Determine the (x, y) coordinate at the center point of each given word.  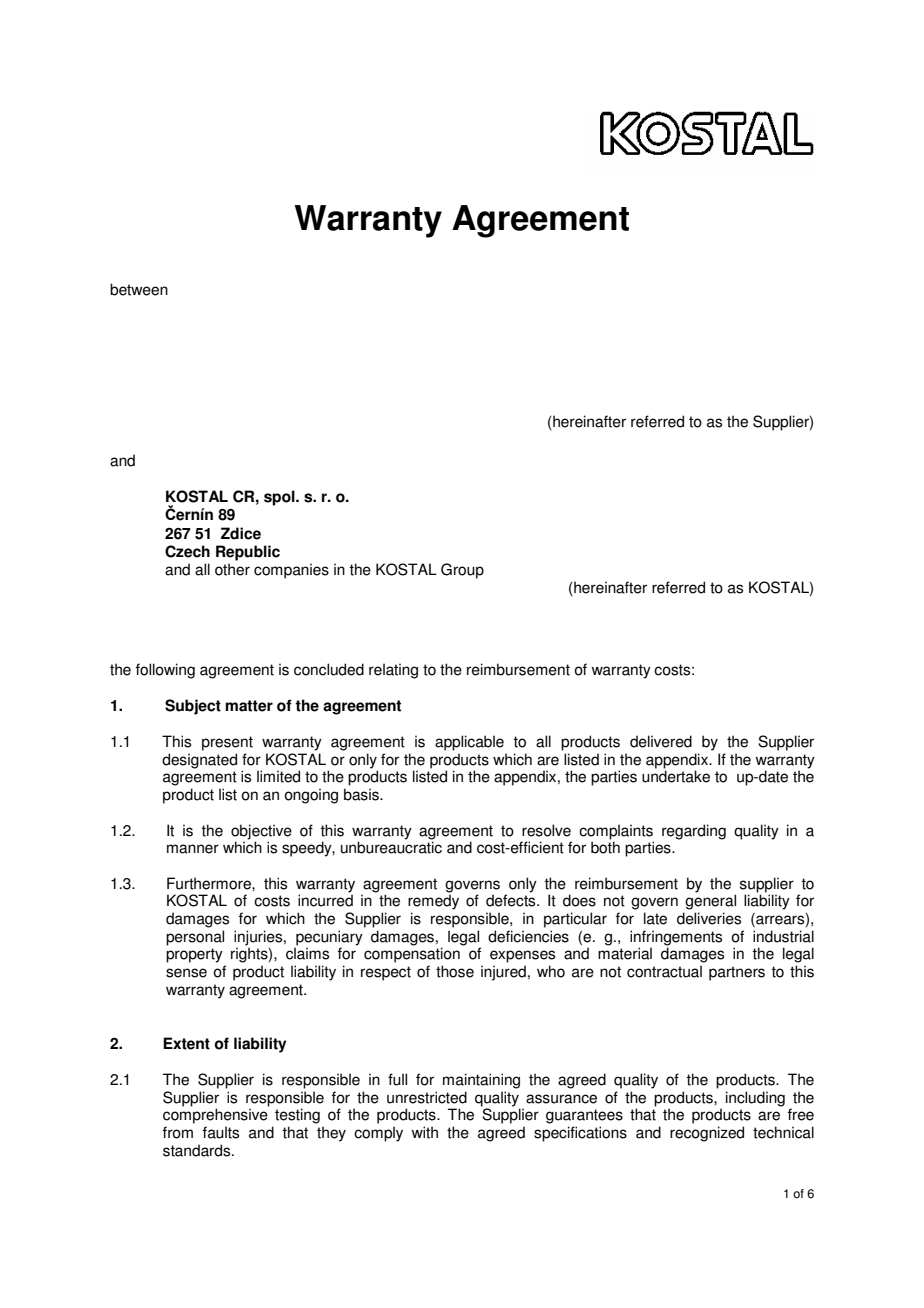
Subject (193, 707)
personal (195, 938)
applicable (469, 743)
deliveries (709, 918)
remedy (433, 902)
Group (462, 571)
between (139, 289)
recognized (707, 1134)
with (424, 1132)
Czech (187, 551)
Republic (248, 553)
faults (221, 1132)
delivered (661, 741)
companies (291, 571)
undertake (676, 776)
